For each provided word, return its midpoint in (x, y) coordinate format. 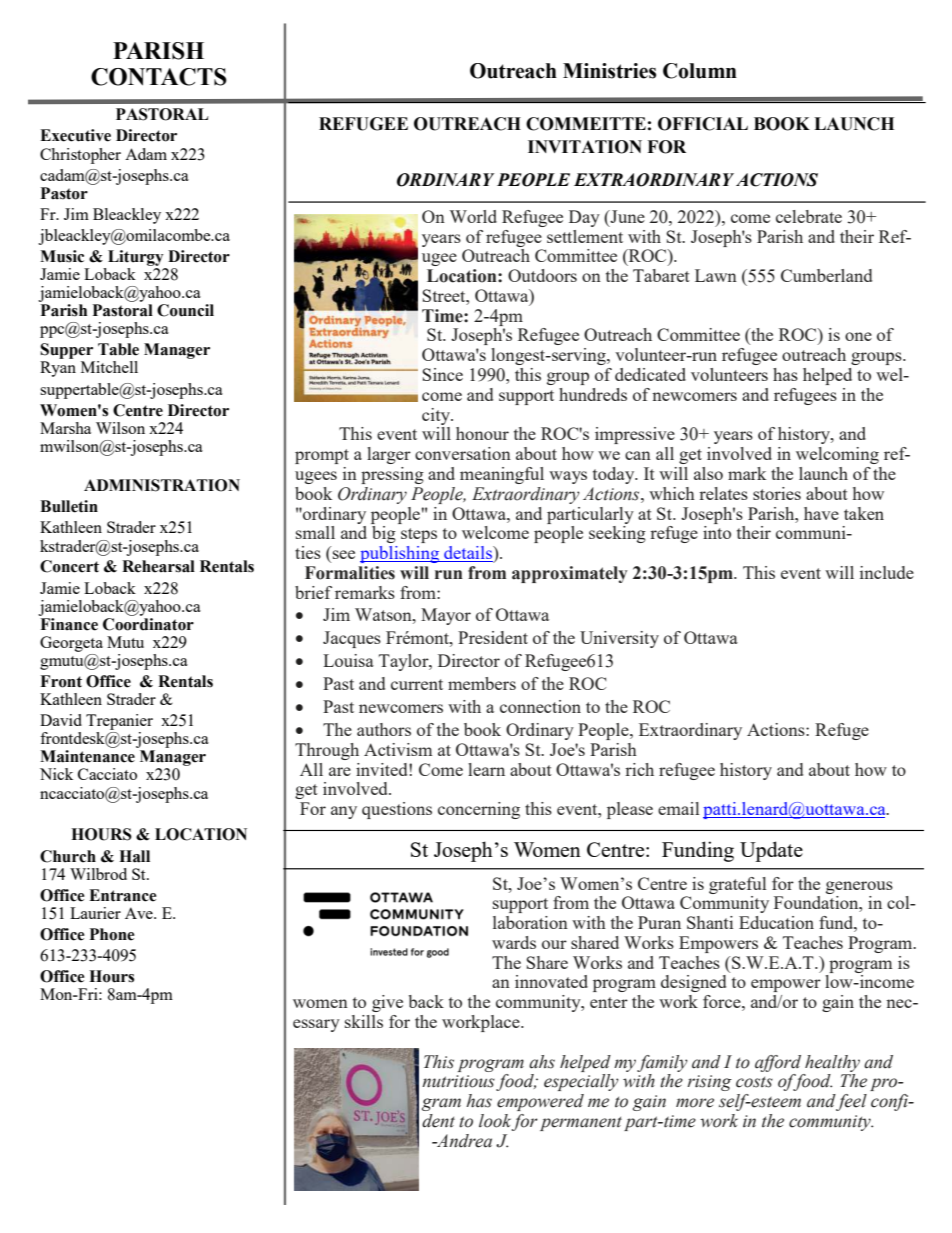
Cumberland (826, 275)
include (887, 572)
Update (771, 851)
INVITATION (585, 147)
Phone (112, 934)
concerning (479, 810)
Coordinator (148, 623)
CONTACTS (159, 77)
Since (442, 374)
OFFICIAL (703, 124)
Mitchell (109, 367)
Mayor (446, 616)
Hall (134, 856)
